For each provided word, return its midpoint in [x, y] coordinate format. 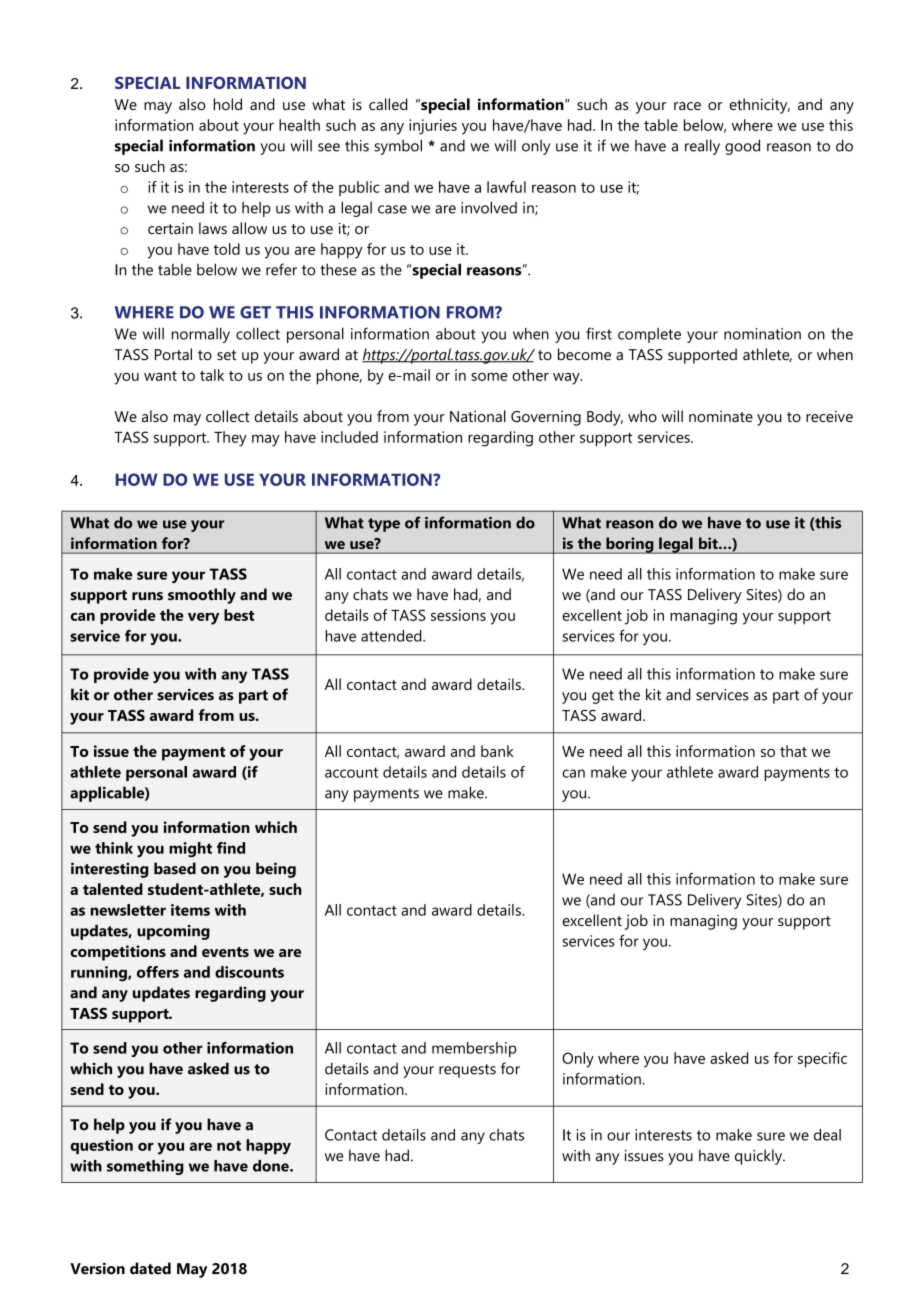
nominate [721, 416]
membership [474, 1049]
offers [158, 972]
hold [227, 104]
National [478, 416]
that [793, 751]
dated [150, 1268]
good [742, 147]
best [239, 615]
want [160, 376]
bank [497, 751]
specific [822, 1060]
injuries [433, 127]
